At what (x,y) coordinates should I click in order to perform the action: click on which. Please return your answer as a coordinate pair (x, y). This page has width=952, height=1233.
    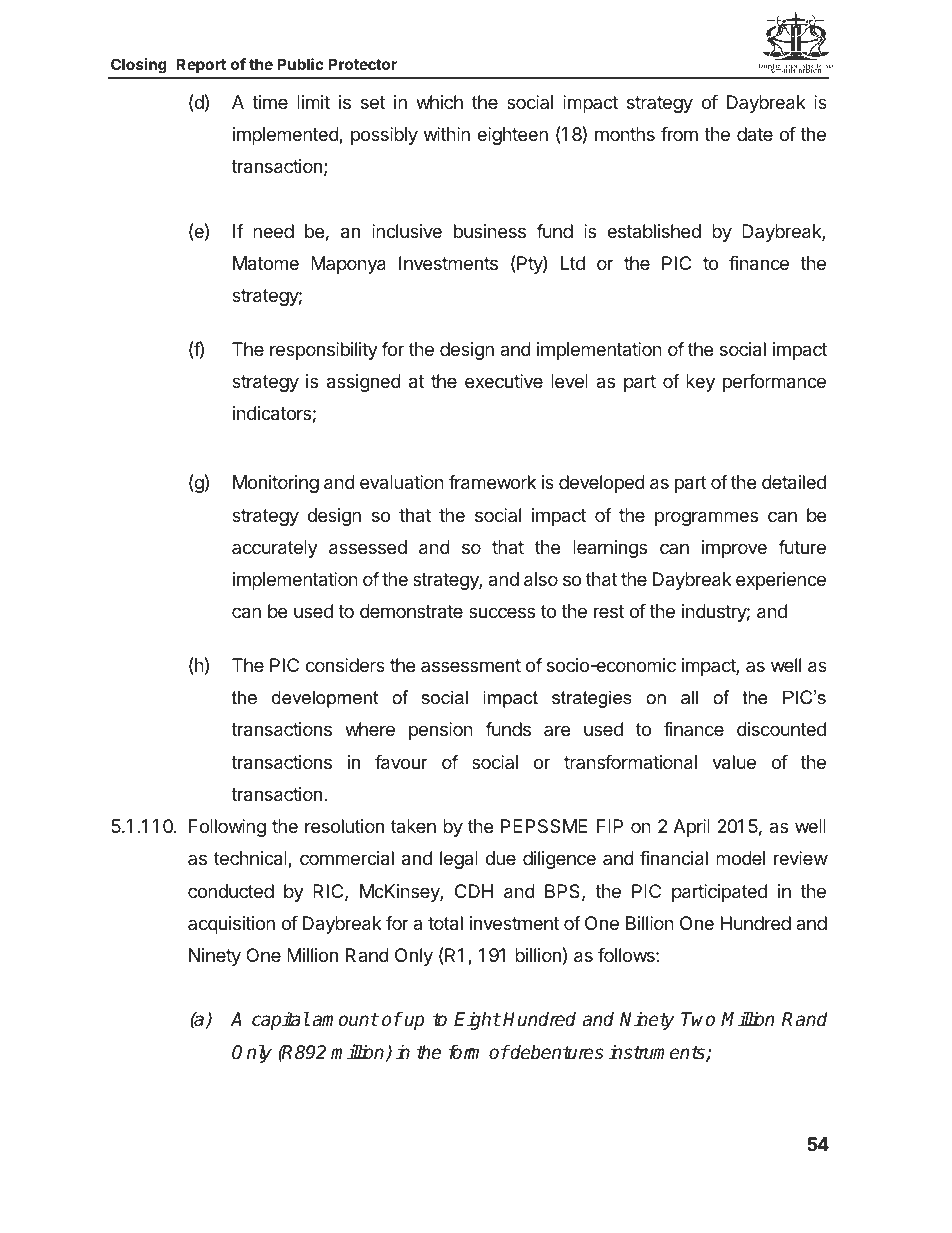
    Looking at the image, I should click on (439, 102).
